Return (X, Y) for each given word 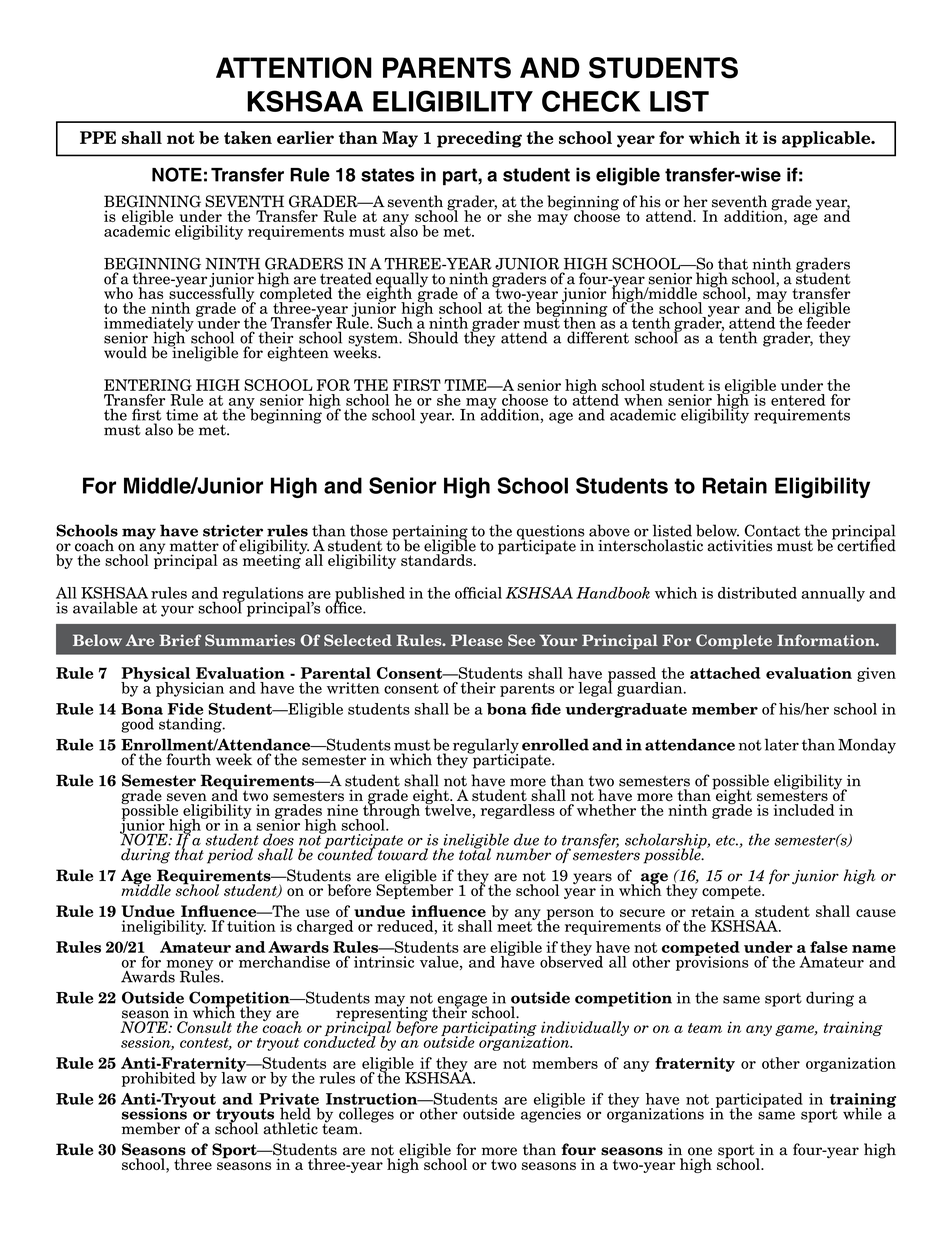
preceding (479, 139)
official (478, 593)
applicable (827, 139)
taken (248, 137)
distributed (757, 593)
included (804, 810)
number (523, 854)
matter (194, 546)
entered (798, 400)
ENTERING (148, 385)
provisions (712, 962)
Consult (204, 1027)
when (643, 400)
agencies (551, 1114)
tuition (251, 926)
